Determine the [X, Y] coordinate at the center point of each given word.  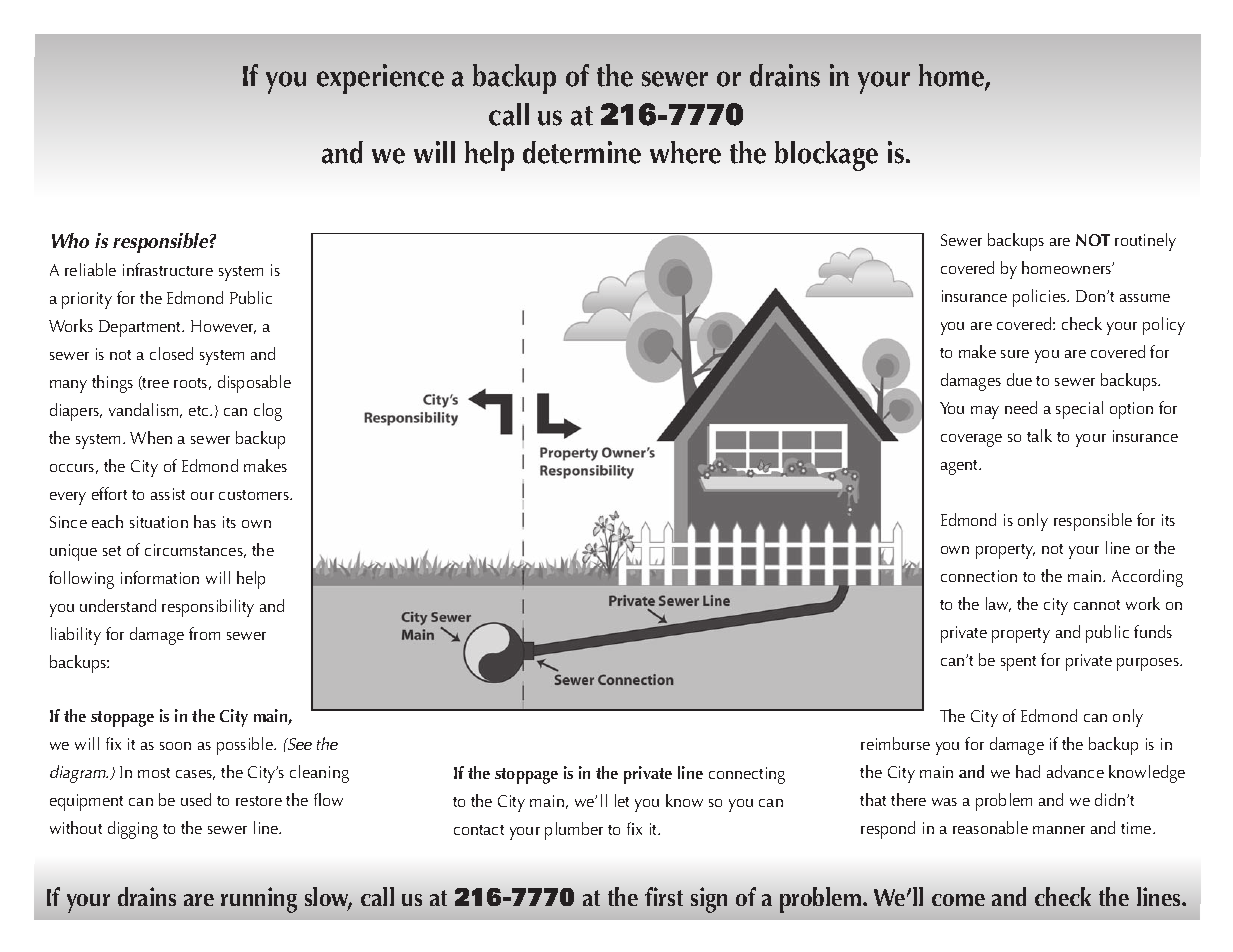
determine [582, 152]
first [664, 896]
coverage [971, 440]
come [958, 900]
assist [168, 494]
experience [380, 79]
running [259, 900]
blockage [826, 156]
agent [961, 467]
